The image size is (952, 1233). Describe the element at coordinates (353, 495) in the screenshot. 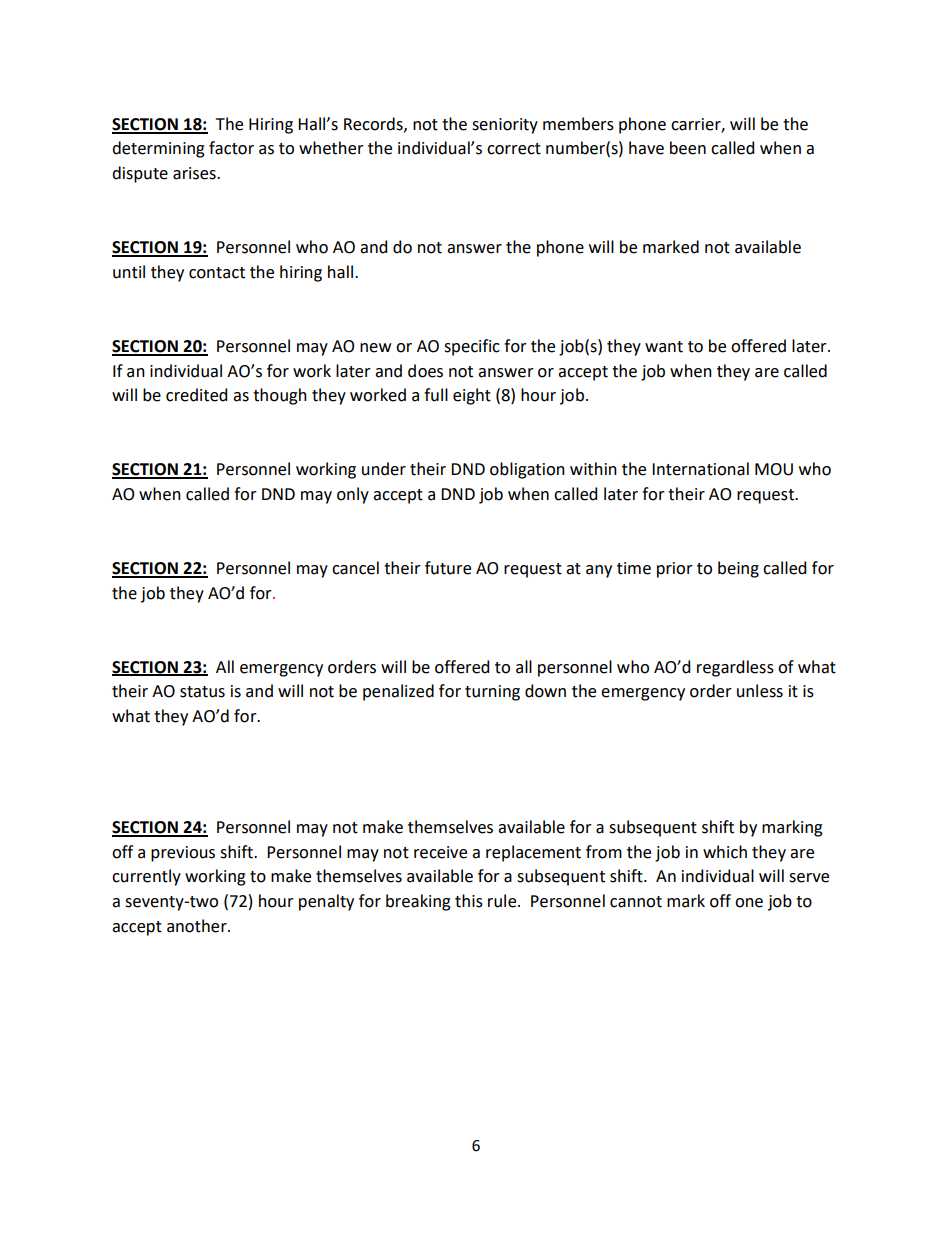

I see `only` at that location.
